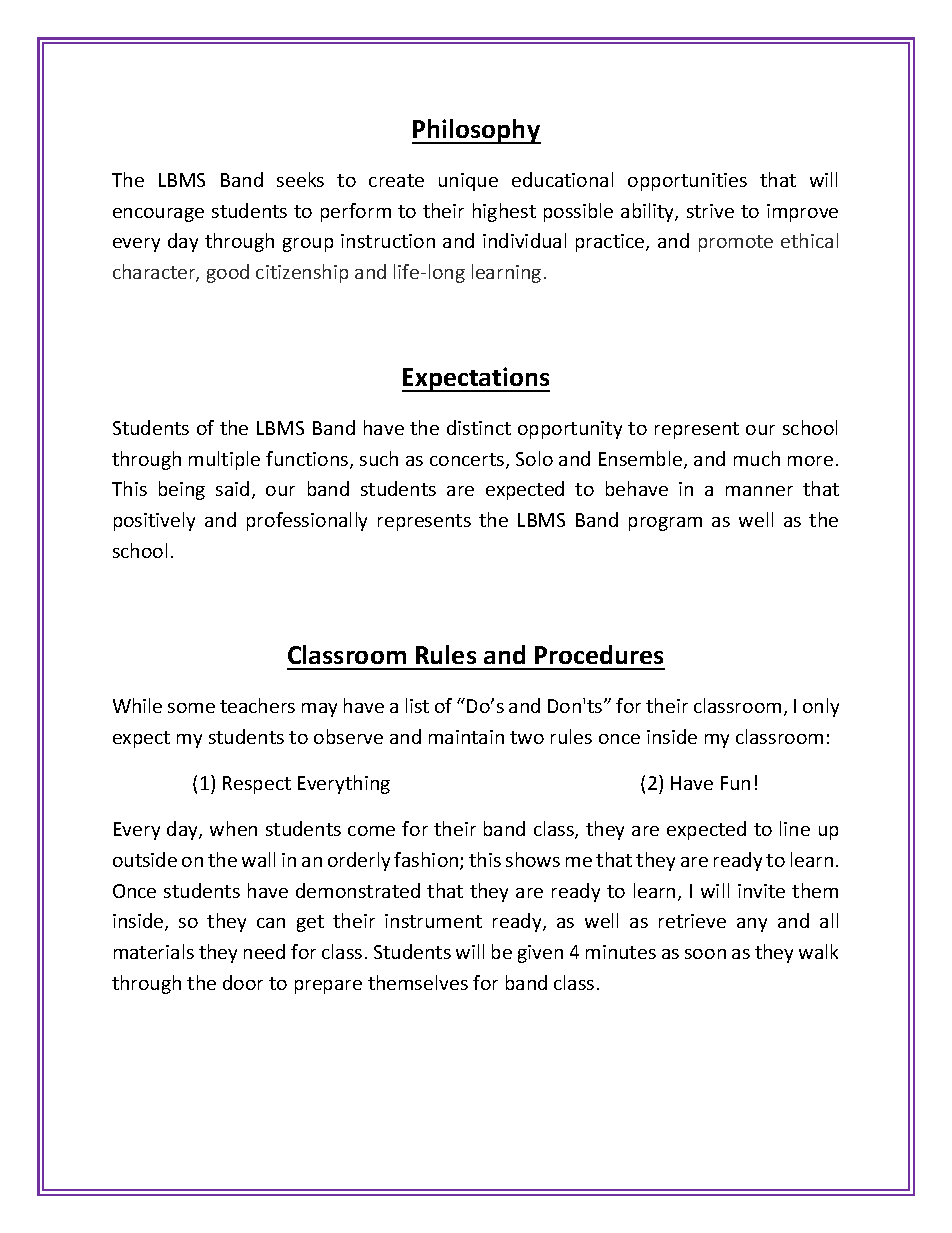 Image resolution: width=952 pixels, height=1233 pixels. I want to click on list, so click(417, 705).
